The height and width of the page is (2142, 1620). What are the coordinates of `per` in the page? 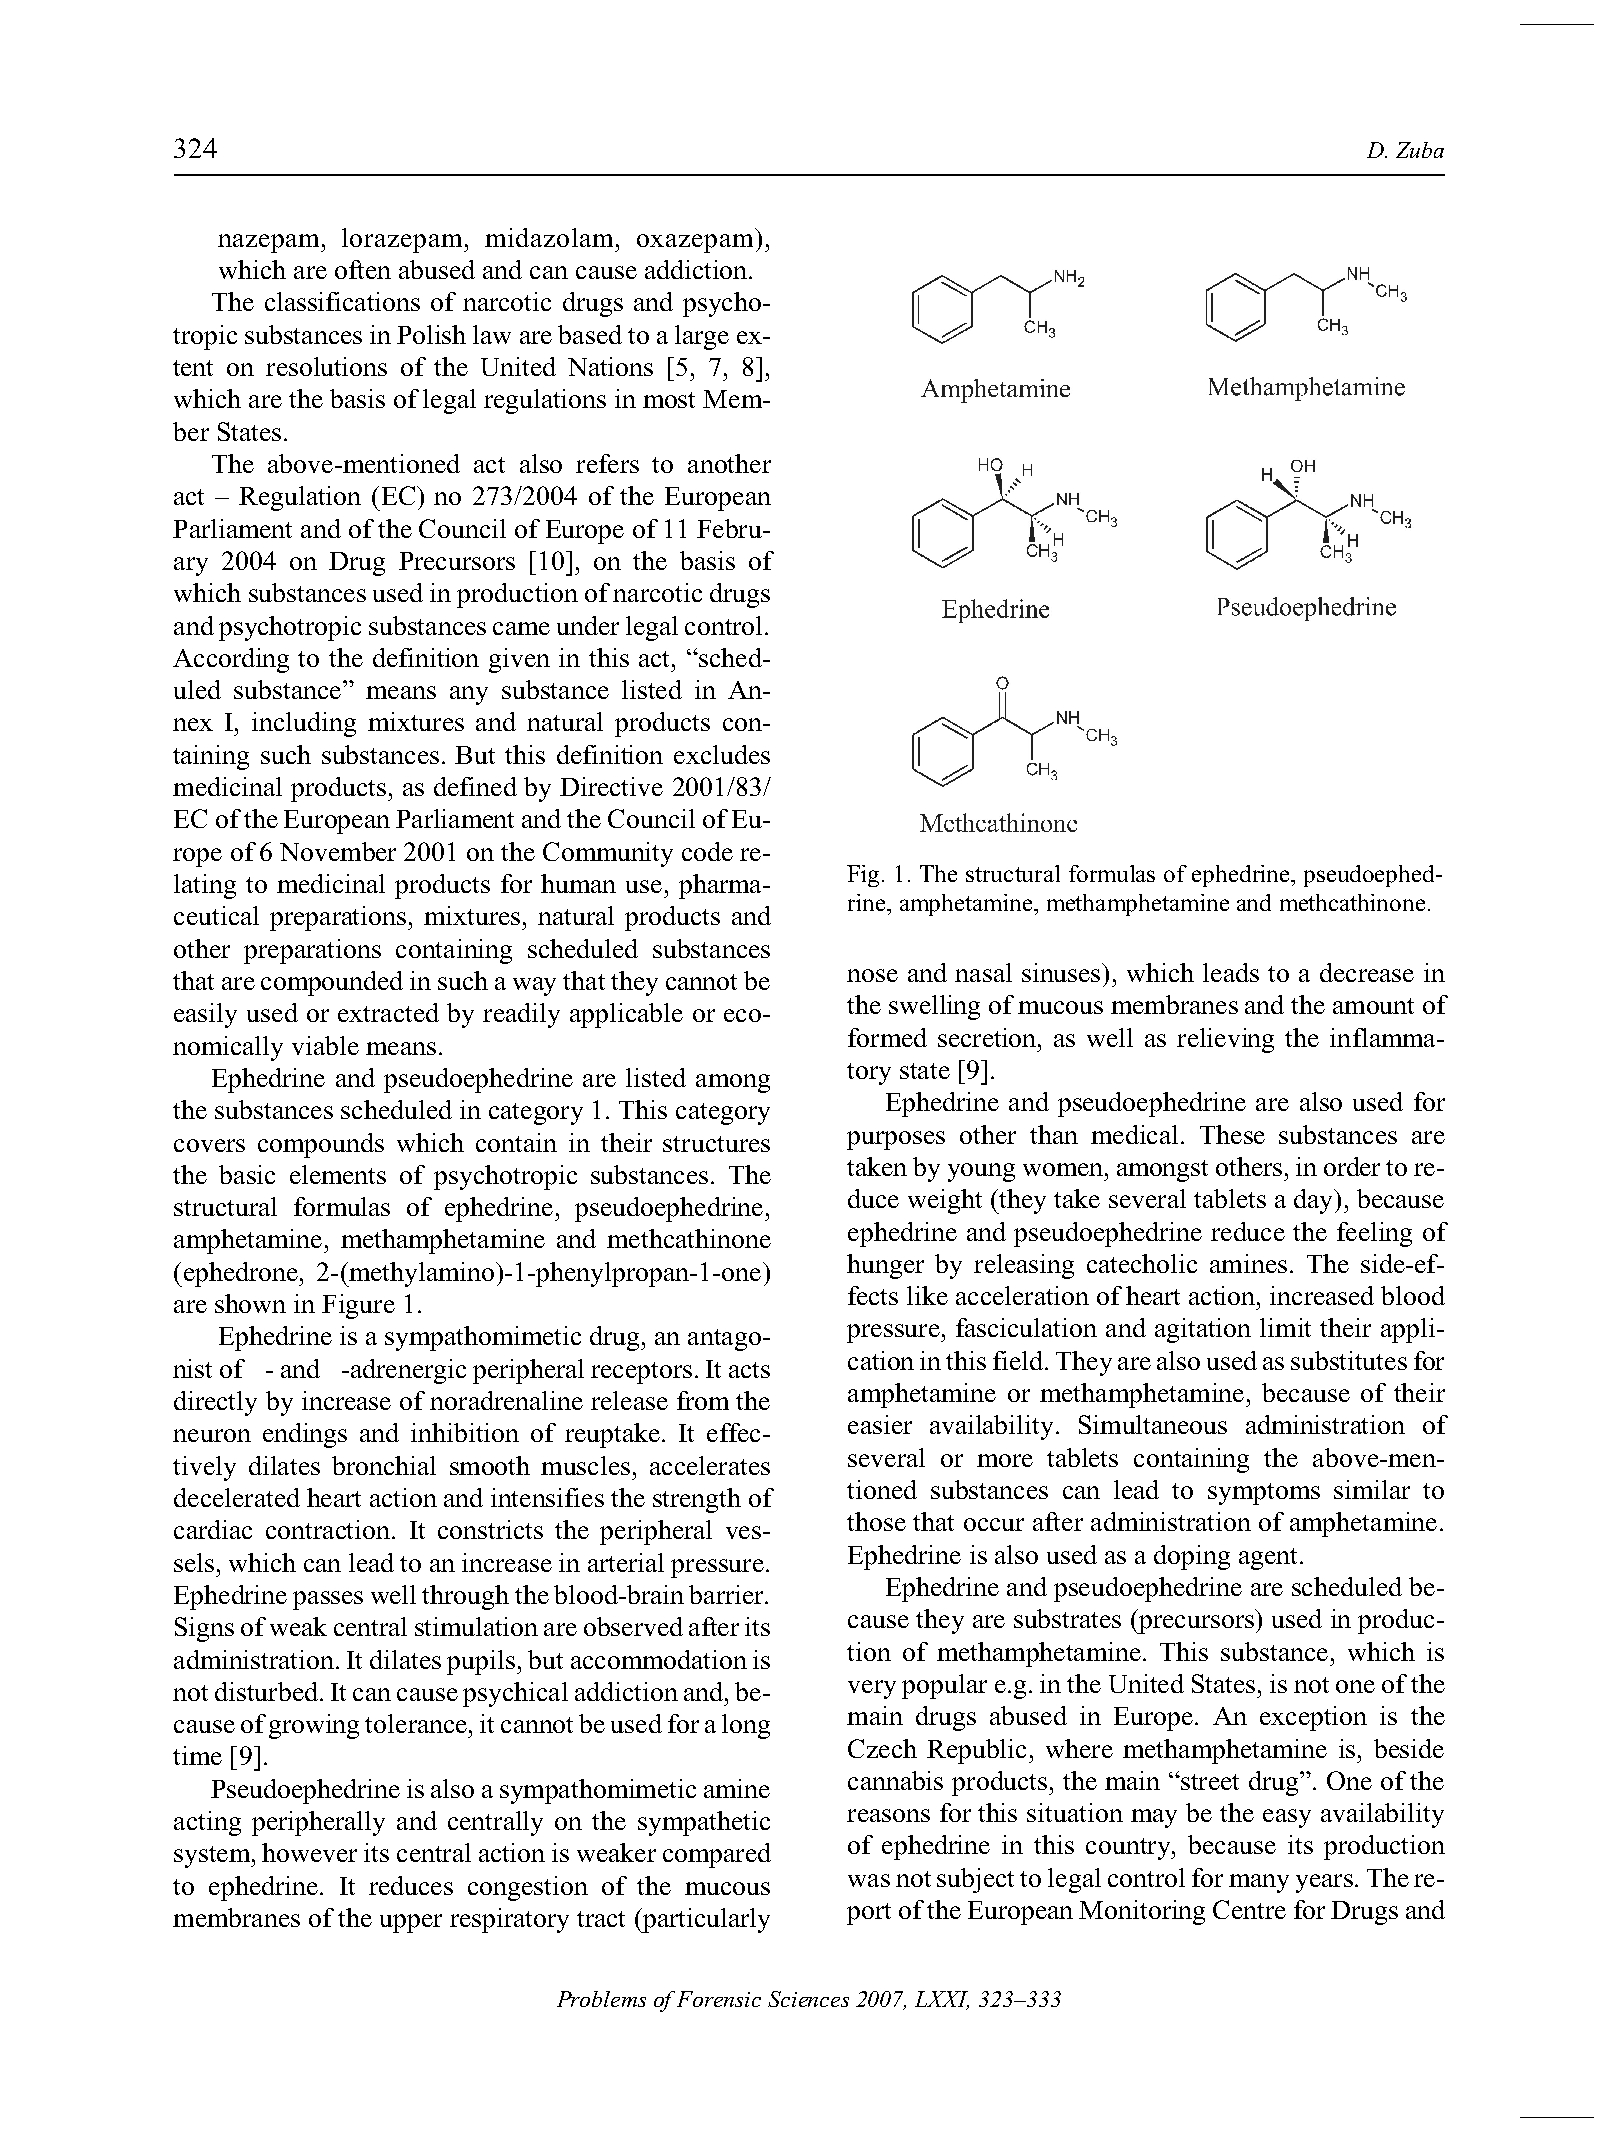 It's located at (424, 1923).
